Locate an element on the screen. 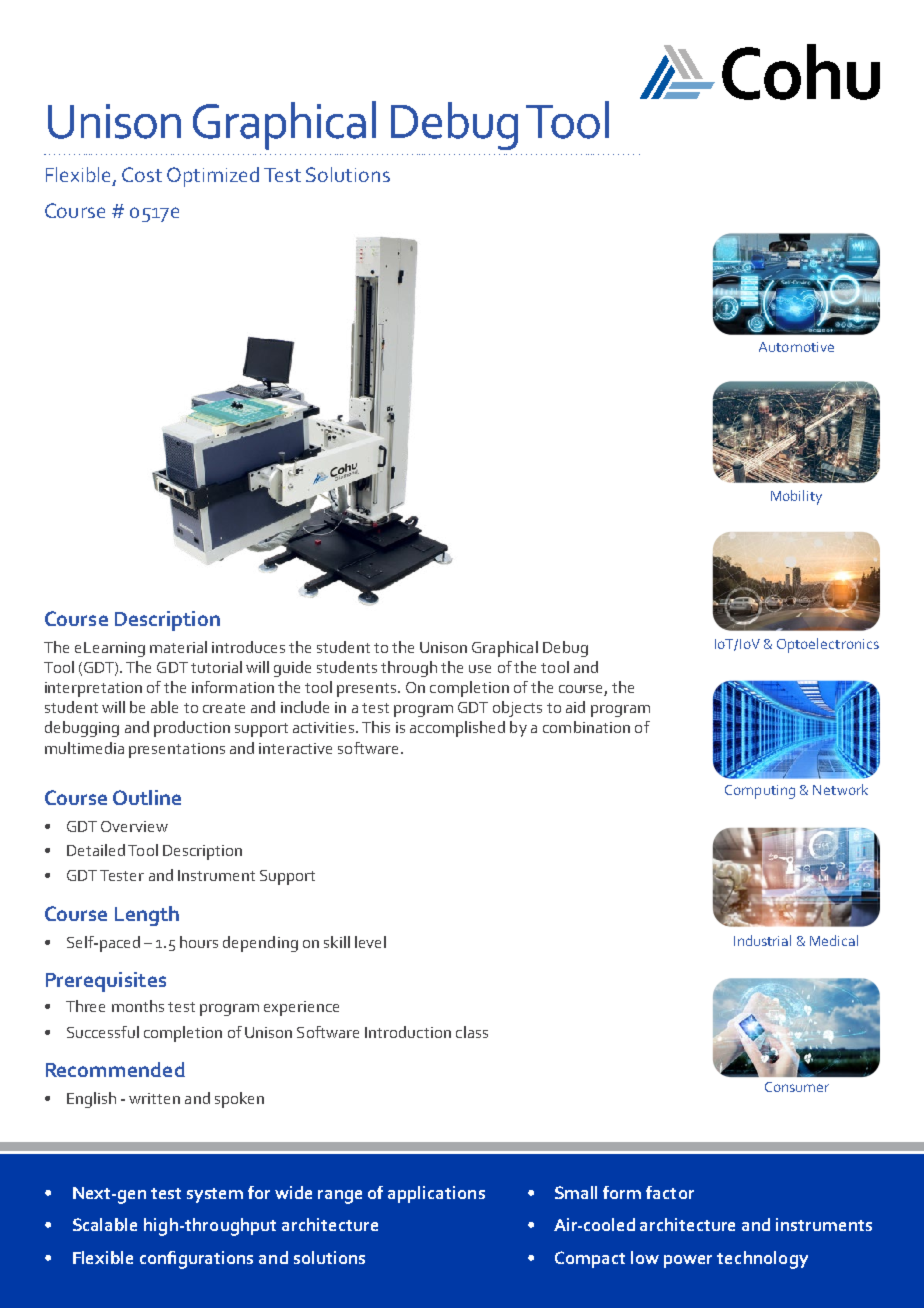  accomplished is located at coordinates (457, 729).
